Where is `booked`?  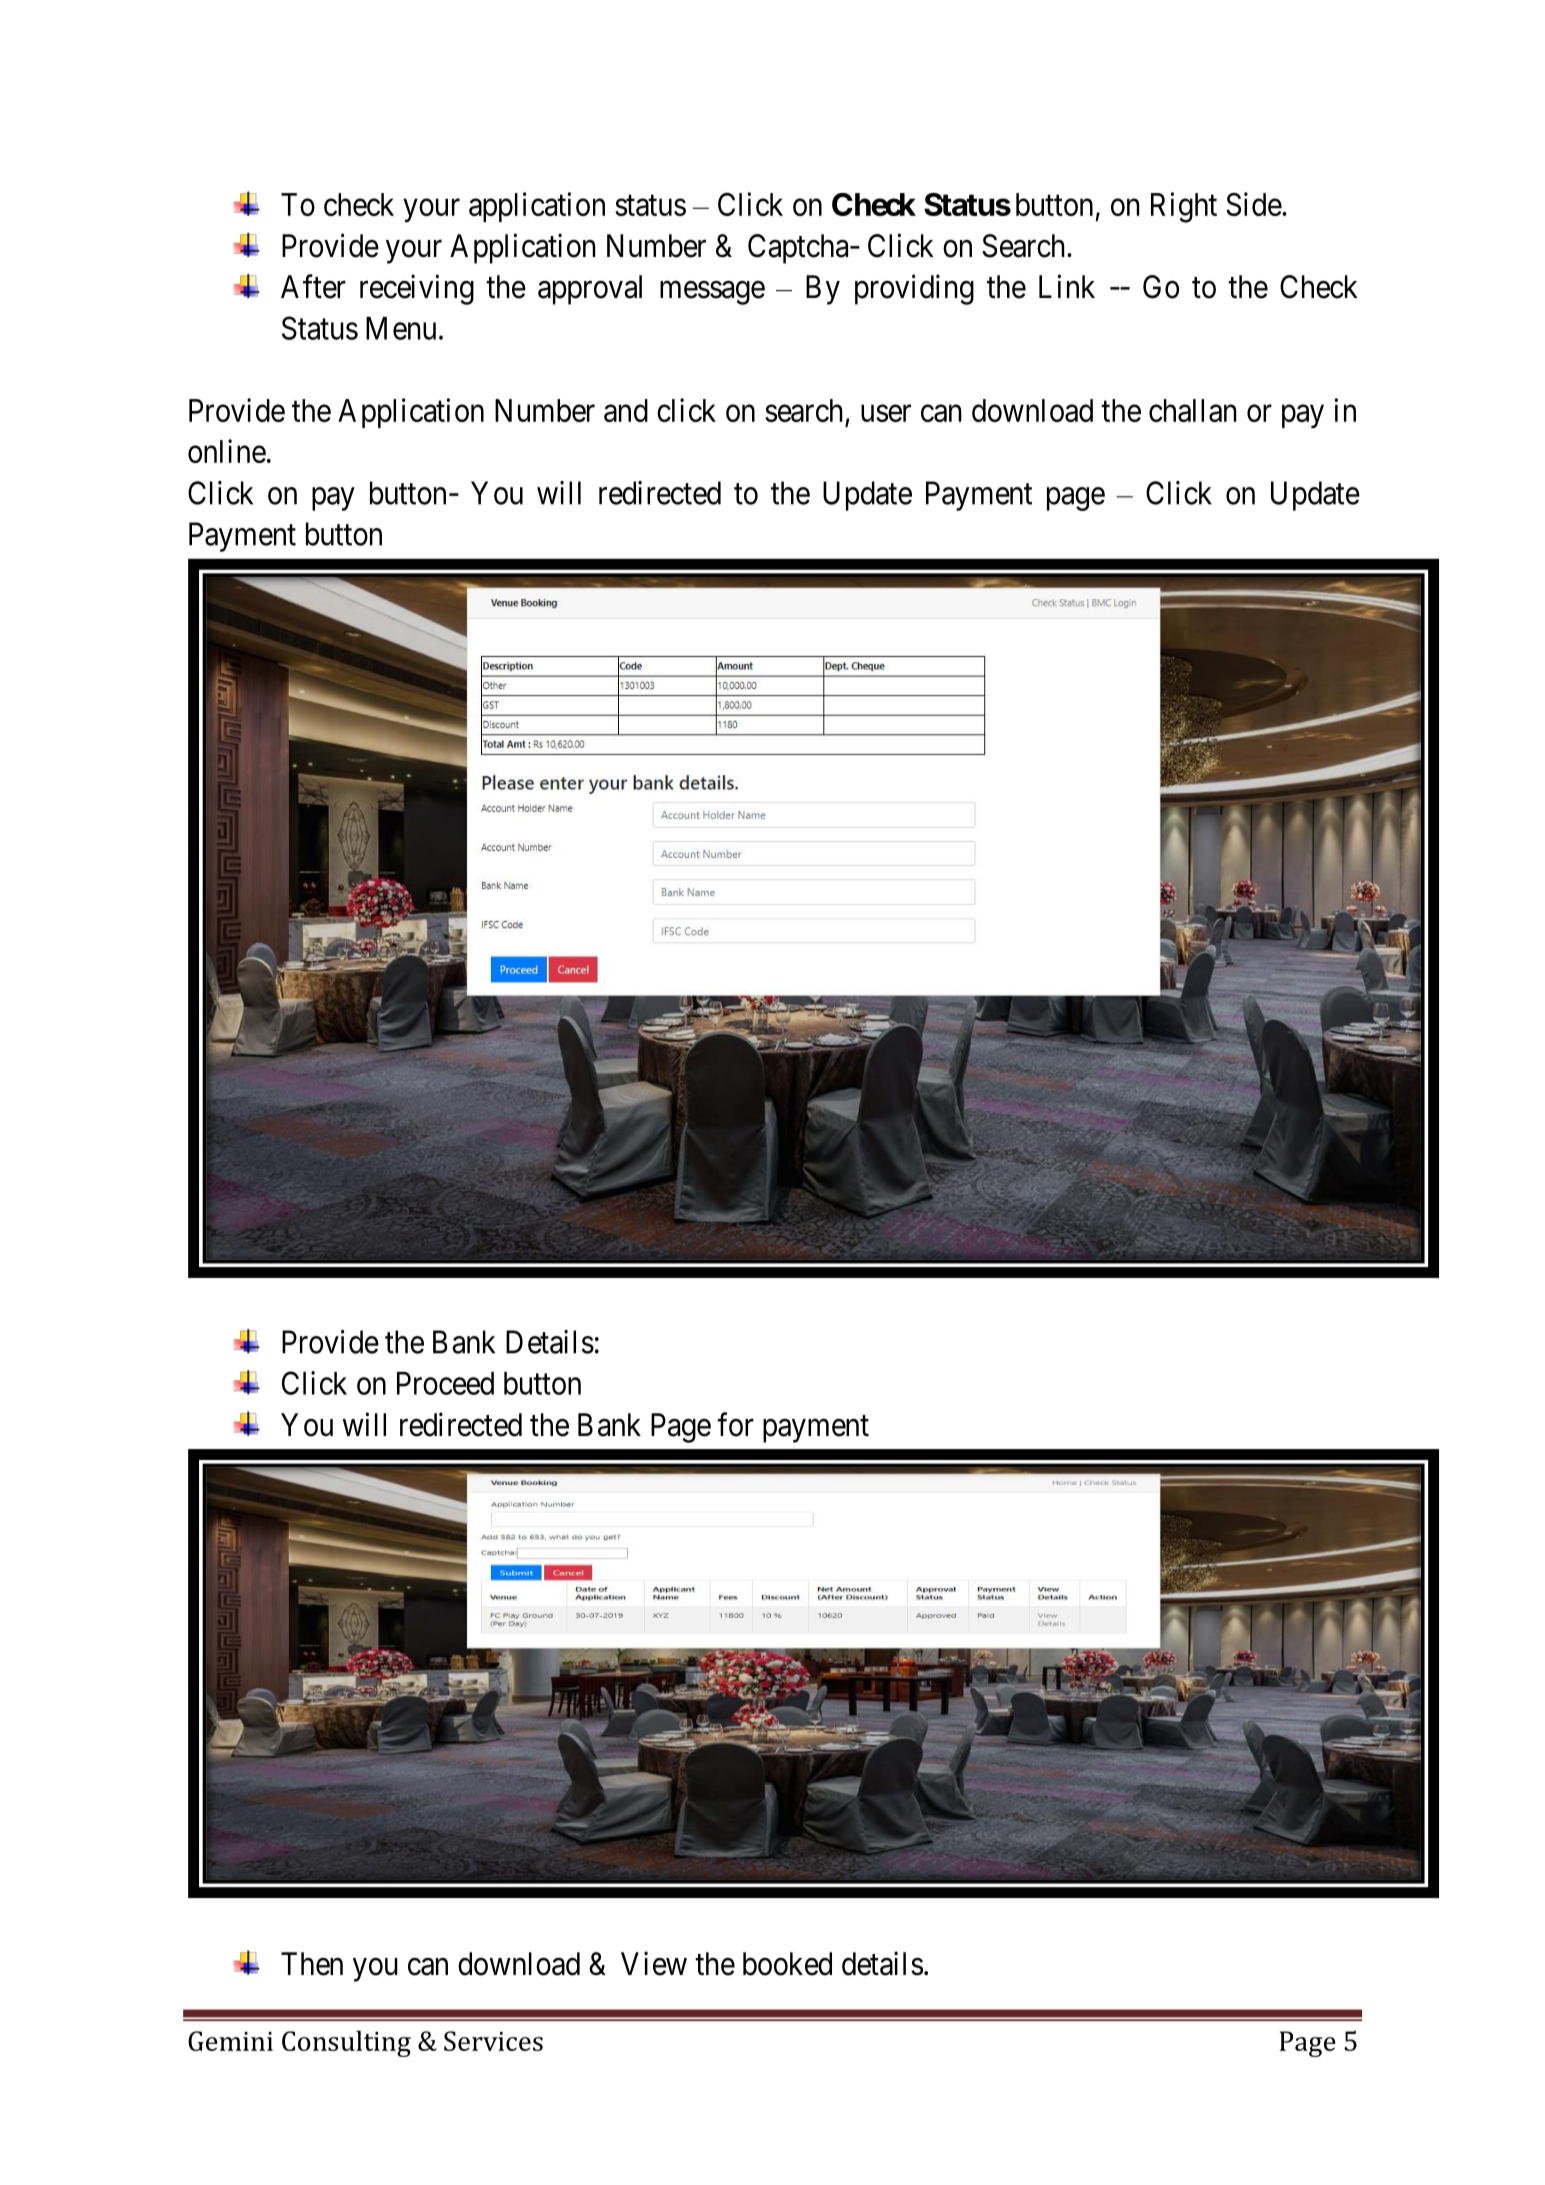 booked is located at coordinates (787, 1964).
